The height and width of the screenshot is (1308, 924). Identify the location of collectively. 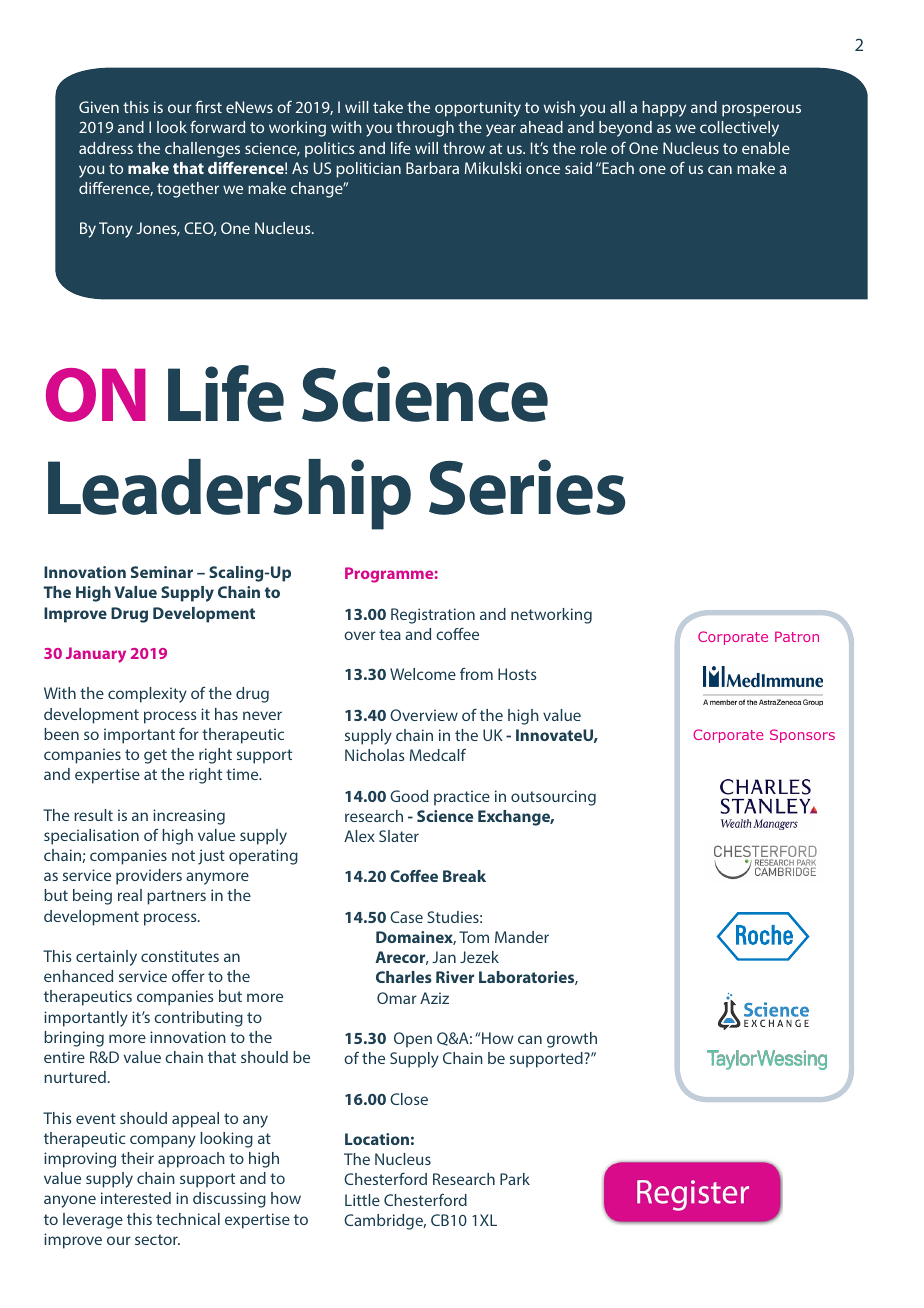
(739, 129).
